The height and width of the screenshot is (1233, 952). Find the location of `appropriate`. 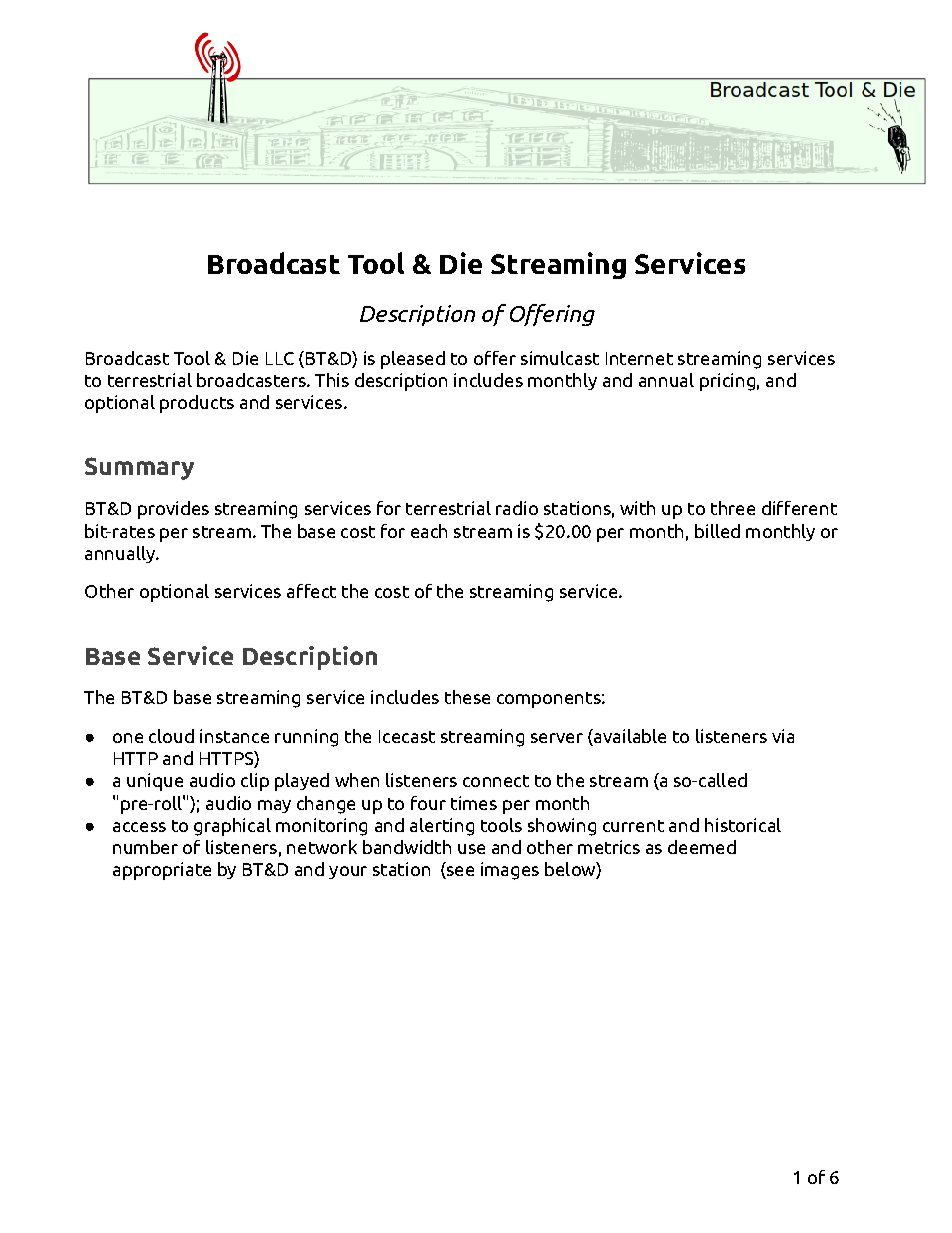

appropriate is located at coordinates (162, 871).
